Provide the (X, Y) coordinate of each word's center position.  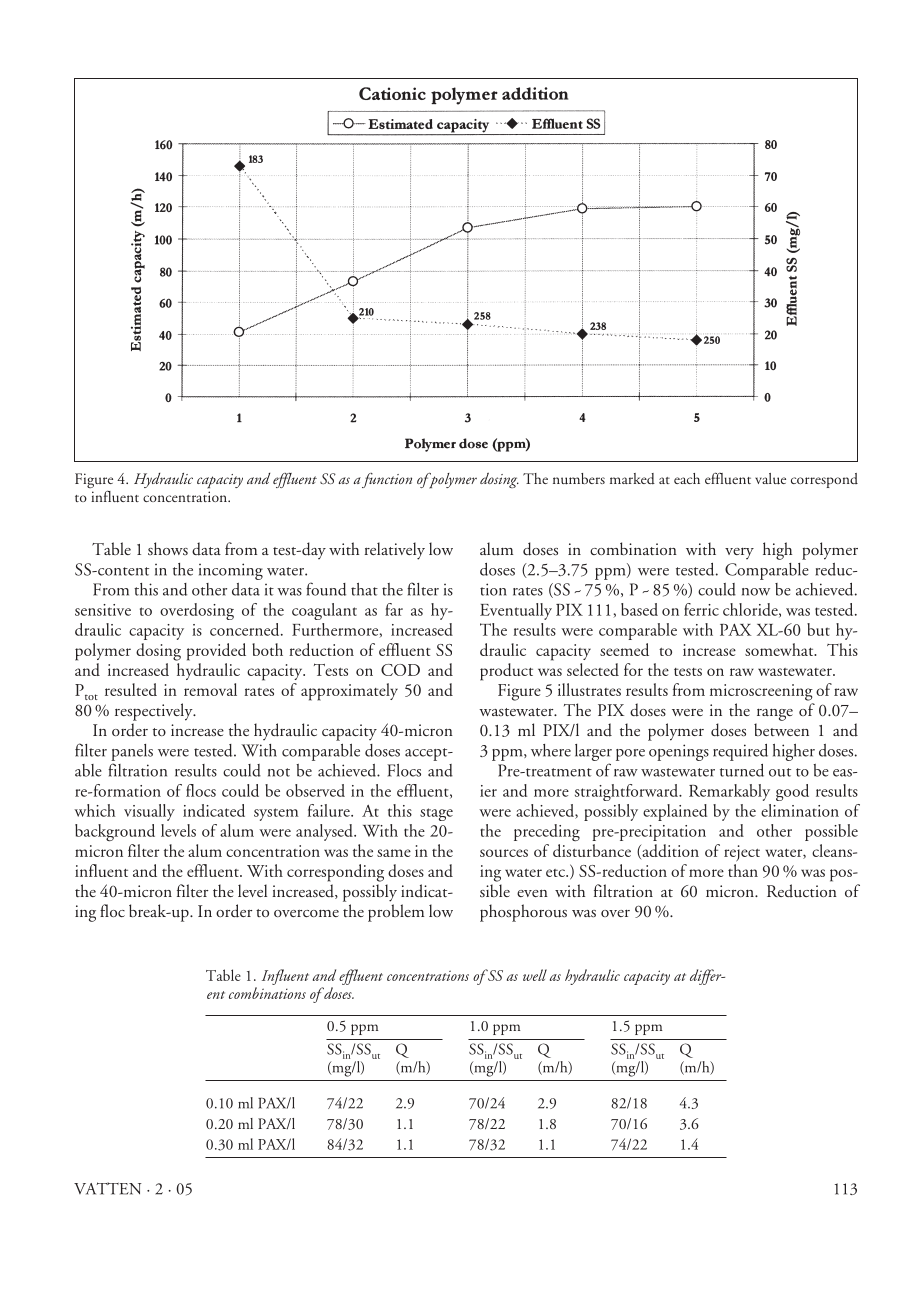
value (770, 479)
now (756, 592)
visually (149, 812)
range (775, 714)
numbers (579, 479)
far (394, 609)
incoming (231, 571)
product (506, 672)
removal (210, 689)
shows (168, 548)
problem (396, 913)
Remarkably (729, 792)
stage (436, 814)
